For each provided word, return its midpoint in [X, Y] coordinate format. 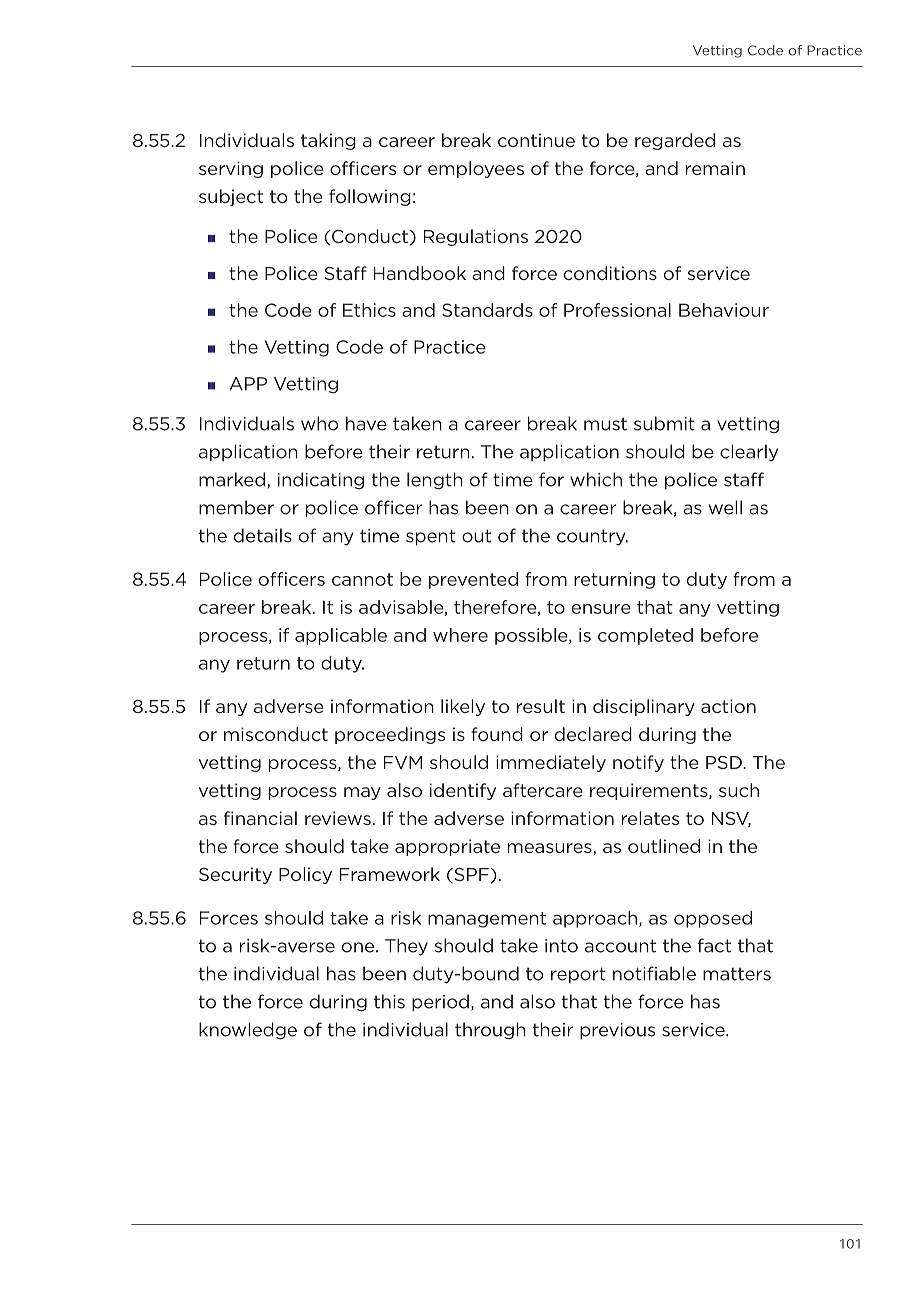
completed [645, 636]
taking [328, 141]
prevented [473, 580]
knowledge [248, 1031]
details [263, 535]
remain [715, 168]
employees [476, 169]
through [490, 1030]
